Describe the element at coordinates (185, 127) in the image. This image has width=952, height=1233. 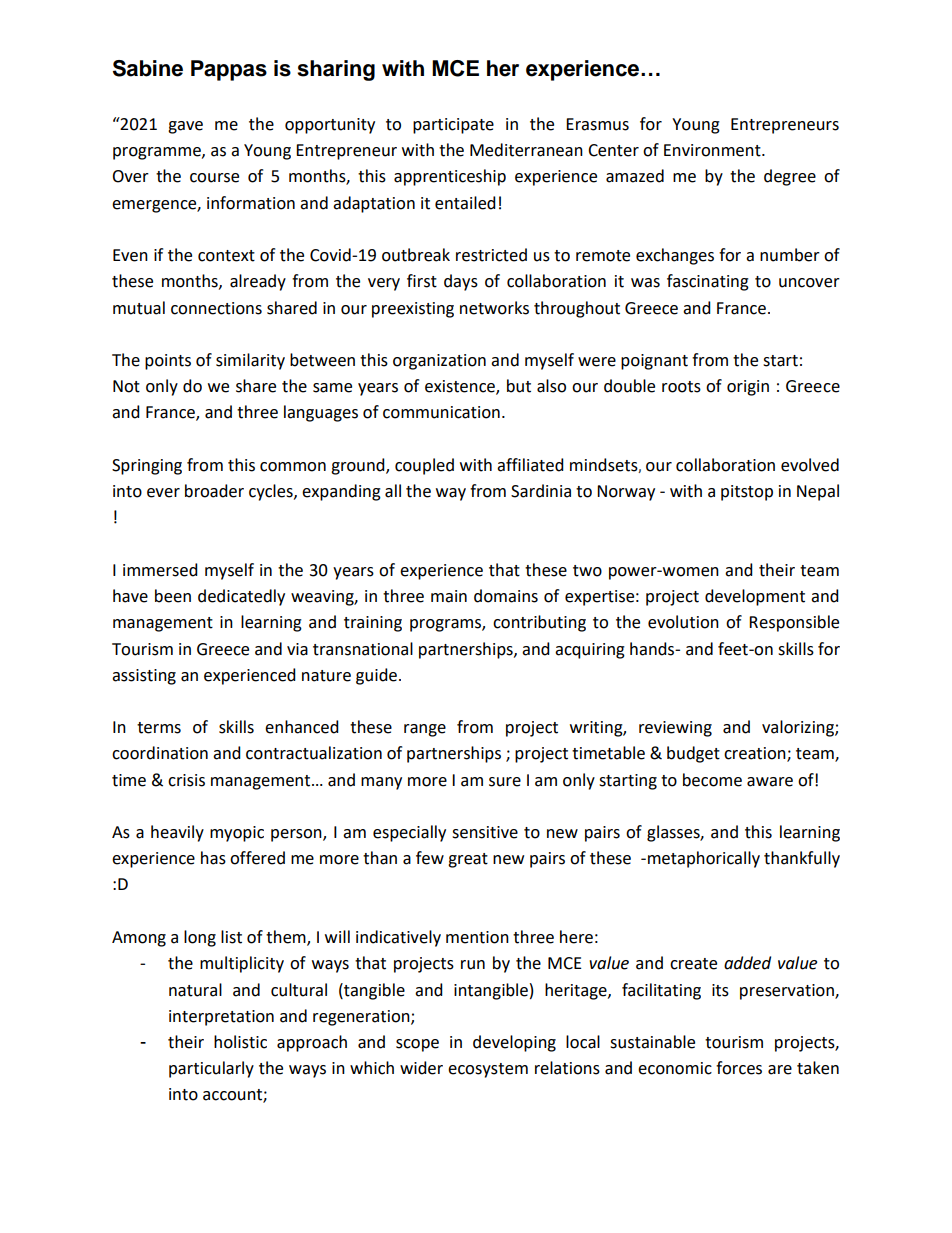
I see `gave` at that location.
